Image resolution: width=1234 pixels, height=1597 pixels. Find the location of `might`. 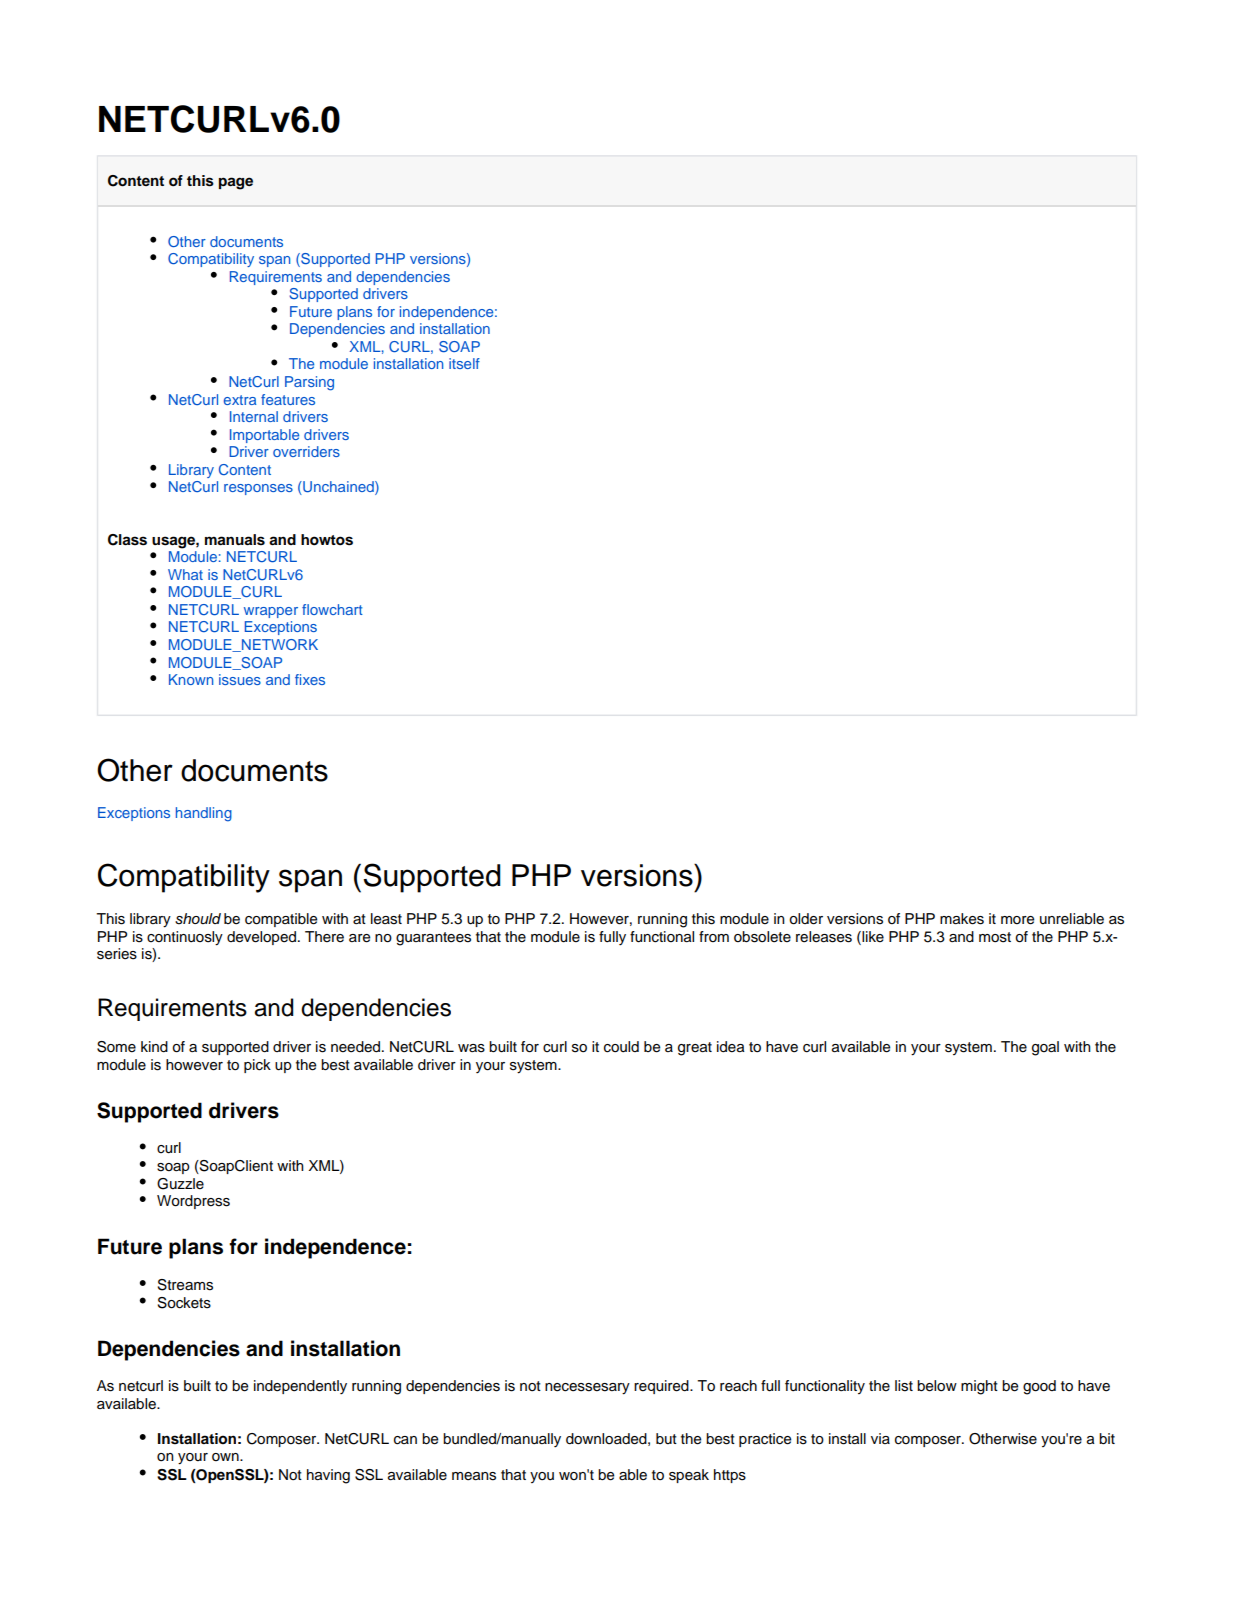

might is located at coordinates (979, 1387).
